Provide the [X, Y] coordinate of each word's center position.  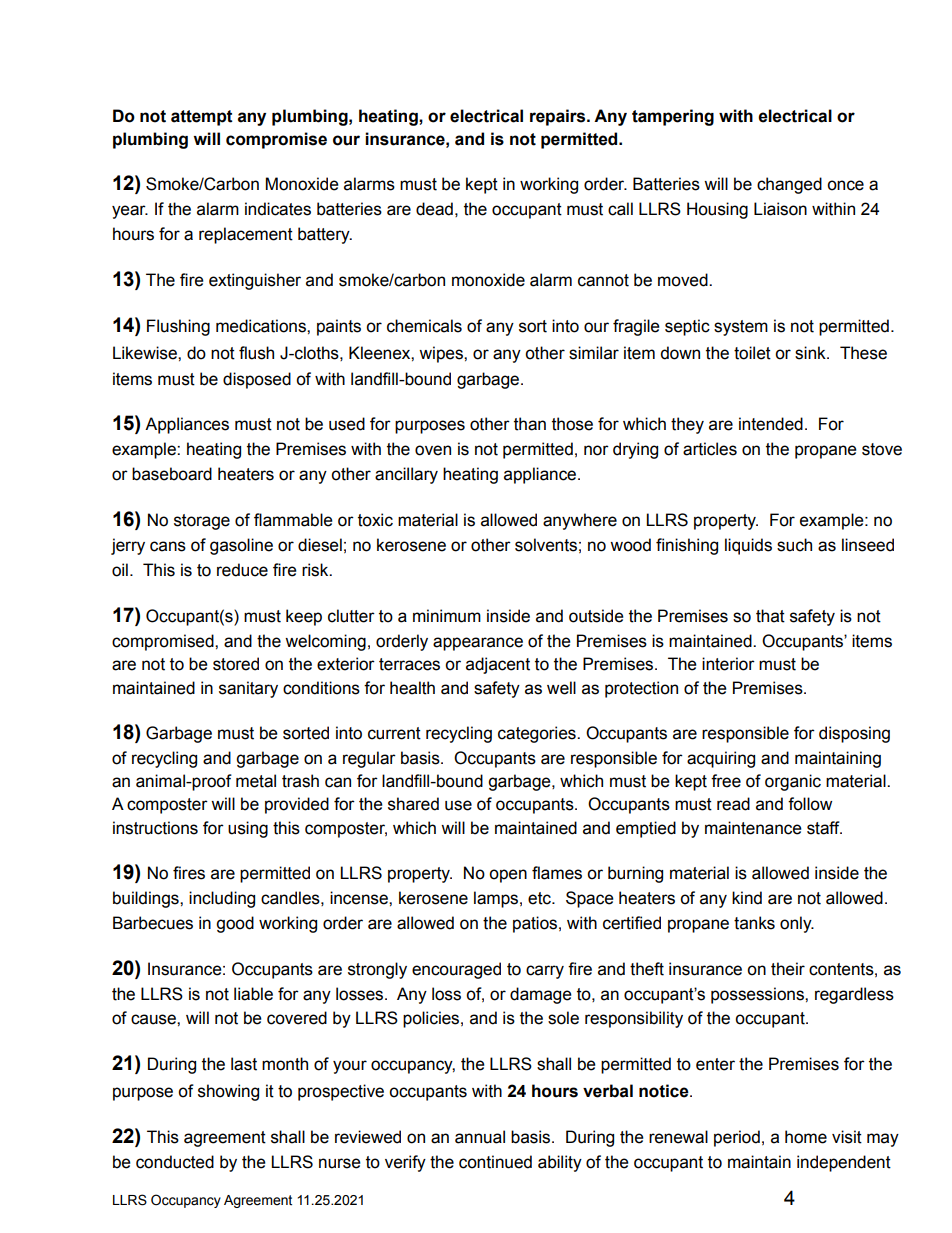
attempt [202, 118]
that [770, 616]
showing [228, 1092]
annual [480, 1137]
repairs [559, 117]
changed [789, 185]
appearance [478, 644]
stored [236, 664]
